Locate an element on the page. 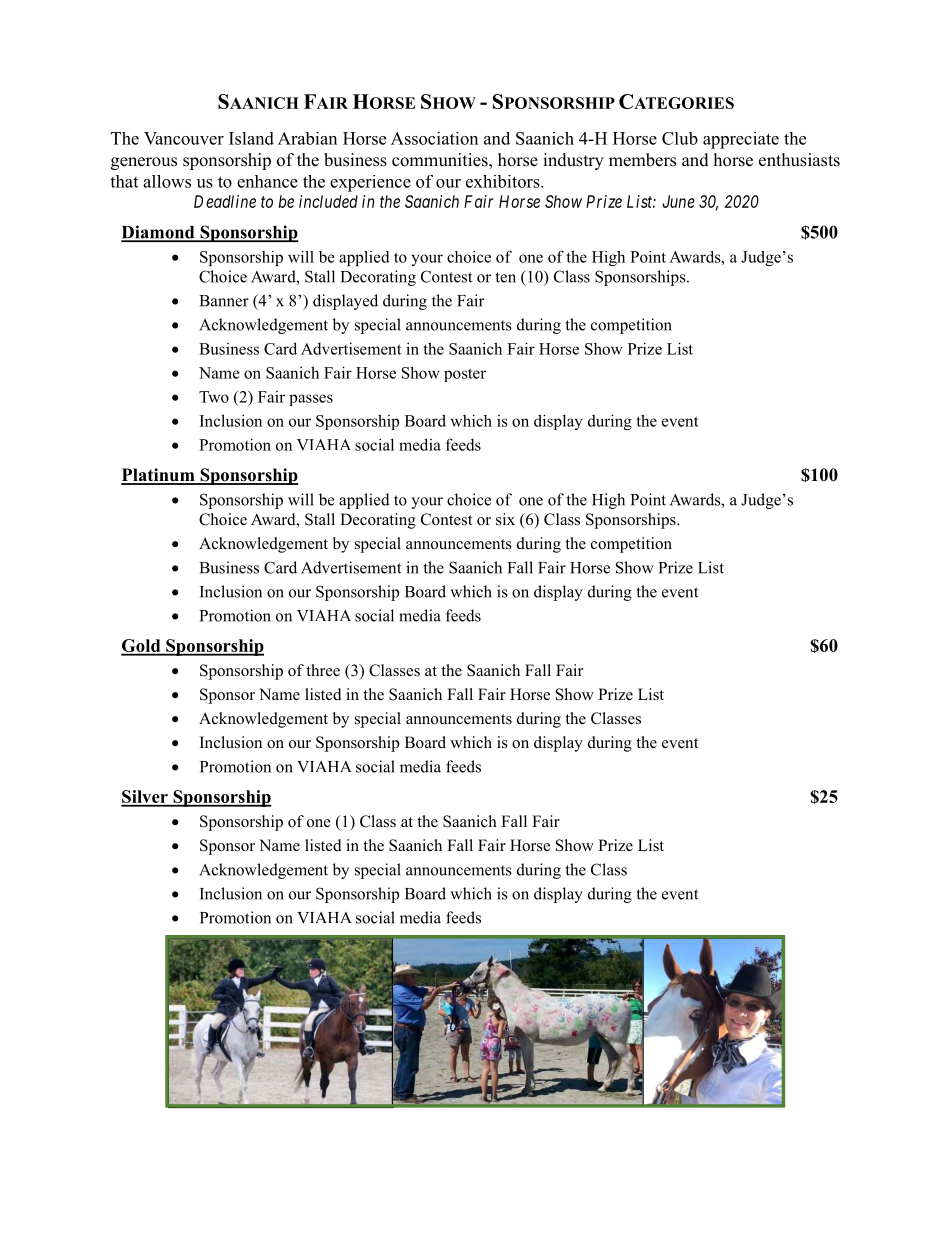 Image resolution: width=952 pixels, height=1233 pixels. six is located at coordinates (505, 519).
